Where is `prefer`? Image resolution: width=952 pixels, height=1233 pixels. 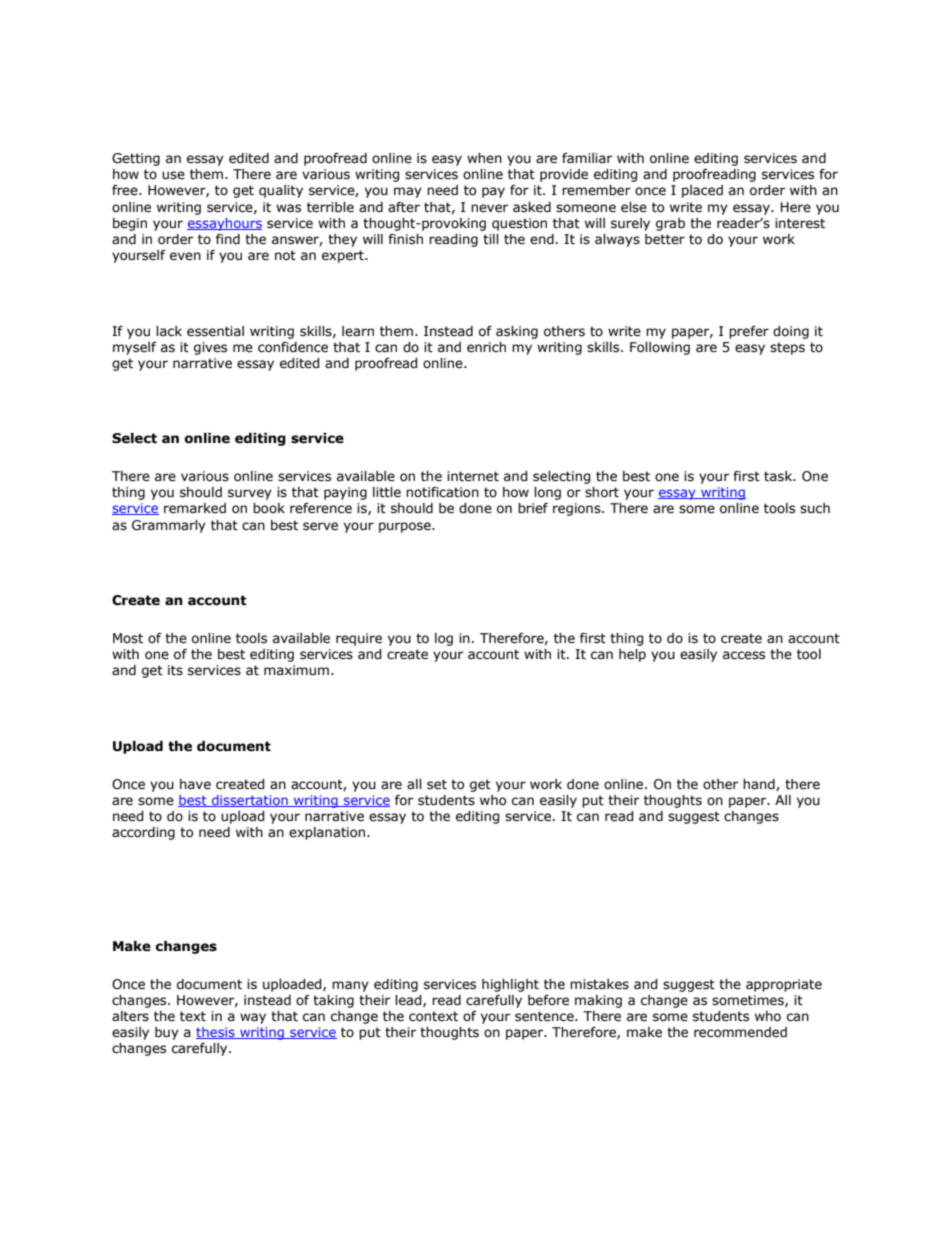 prefer is located at coordinates (749, 332).
